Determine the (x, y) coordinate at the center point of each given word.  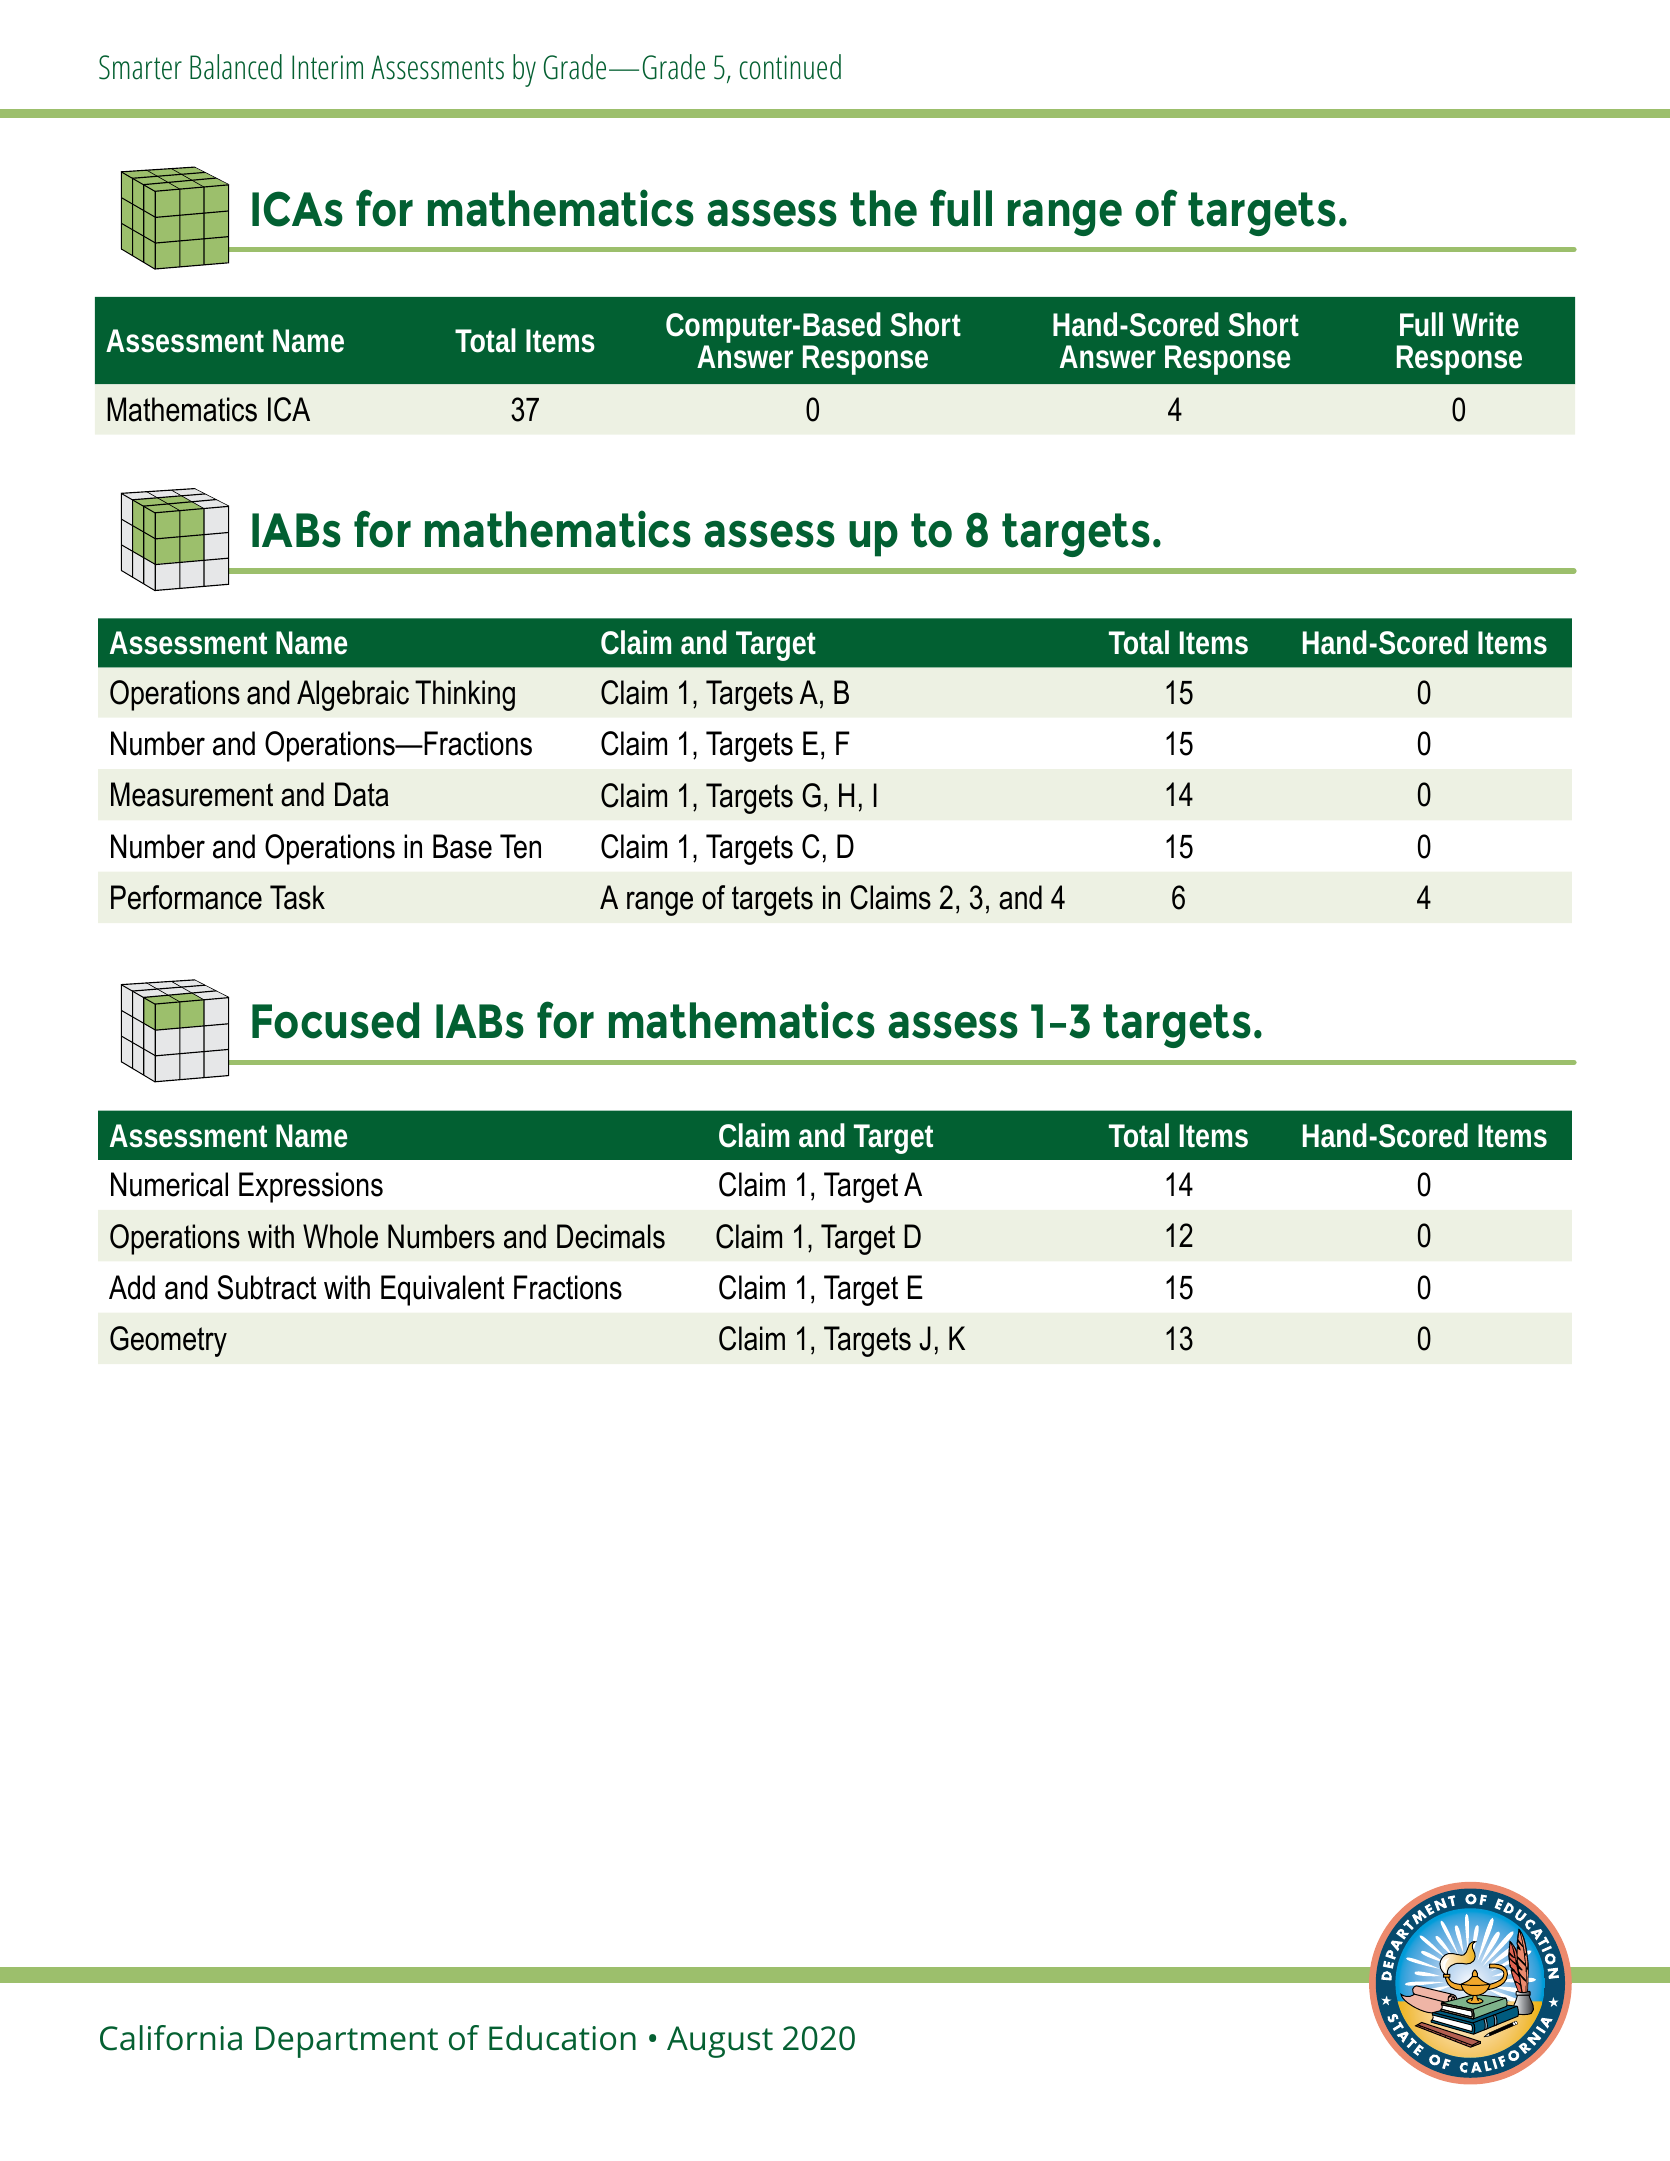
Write (1485, 324)
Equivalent (443, 1290)
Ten (520, 846)
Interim (327, 67)
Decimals (611, 1236)
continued (790, 67)
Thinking (465, 695)
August (720, 2042)
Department (347, 2042)
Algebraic (353, 695)
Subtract (267, 1287)
